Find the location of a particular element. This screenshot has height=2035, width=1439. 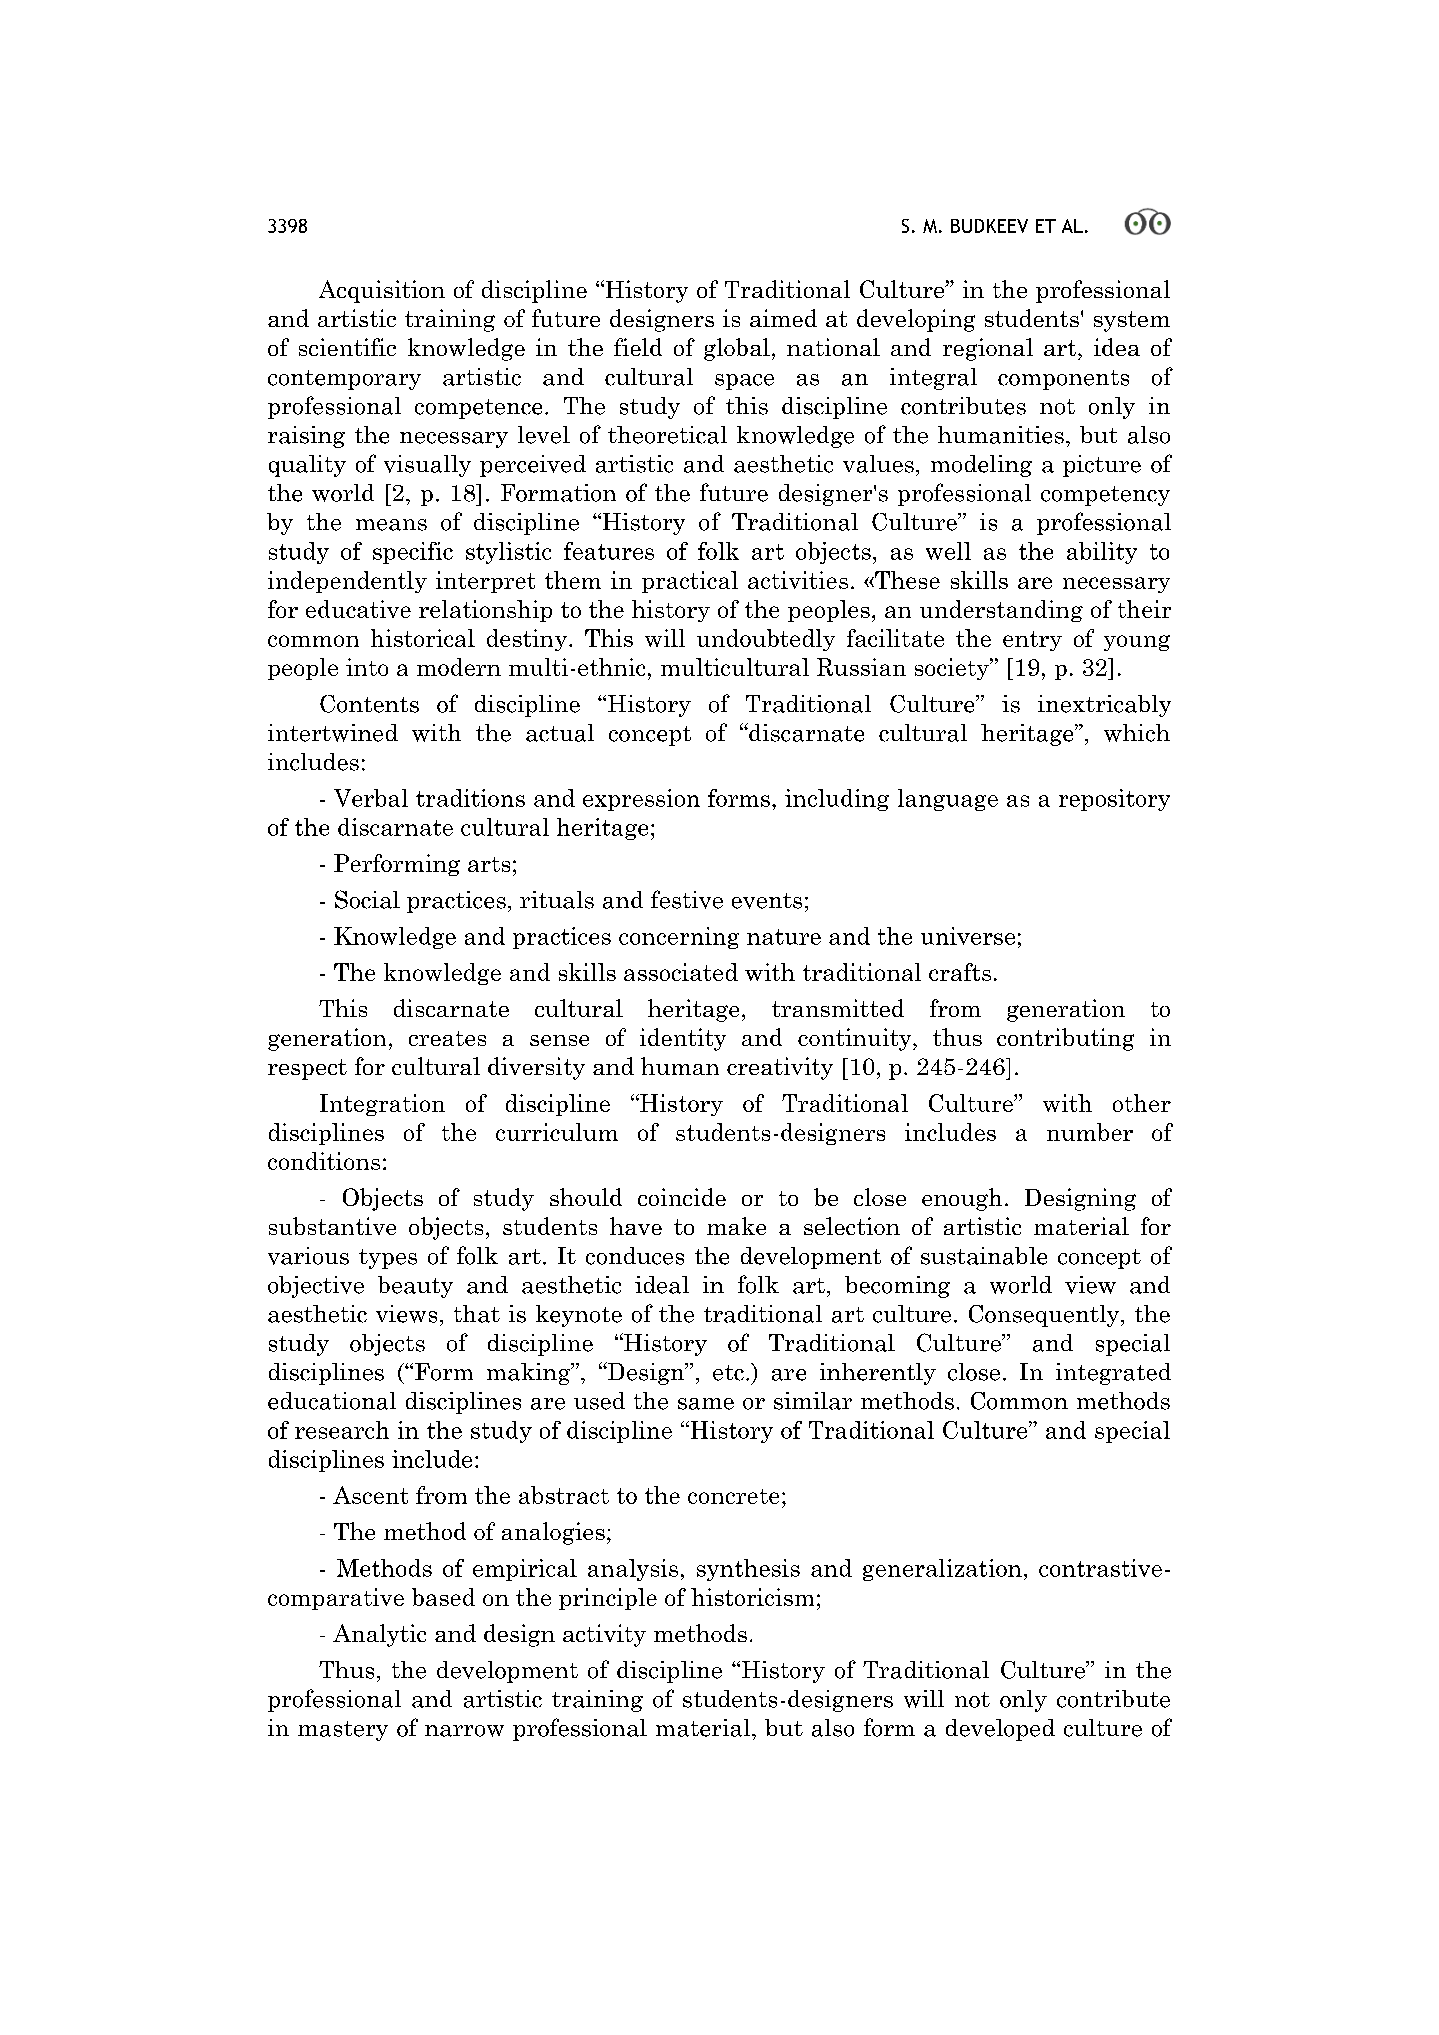

Analytic is located at coordinates (379, 1635).
